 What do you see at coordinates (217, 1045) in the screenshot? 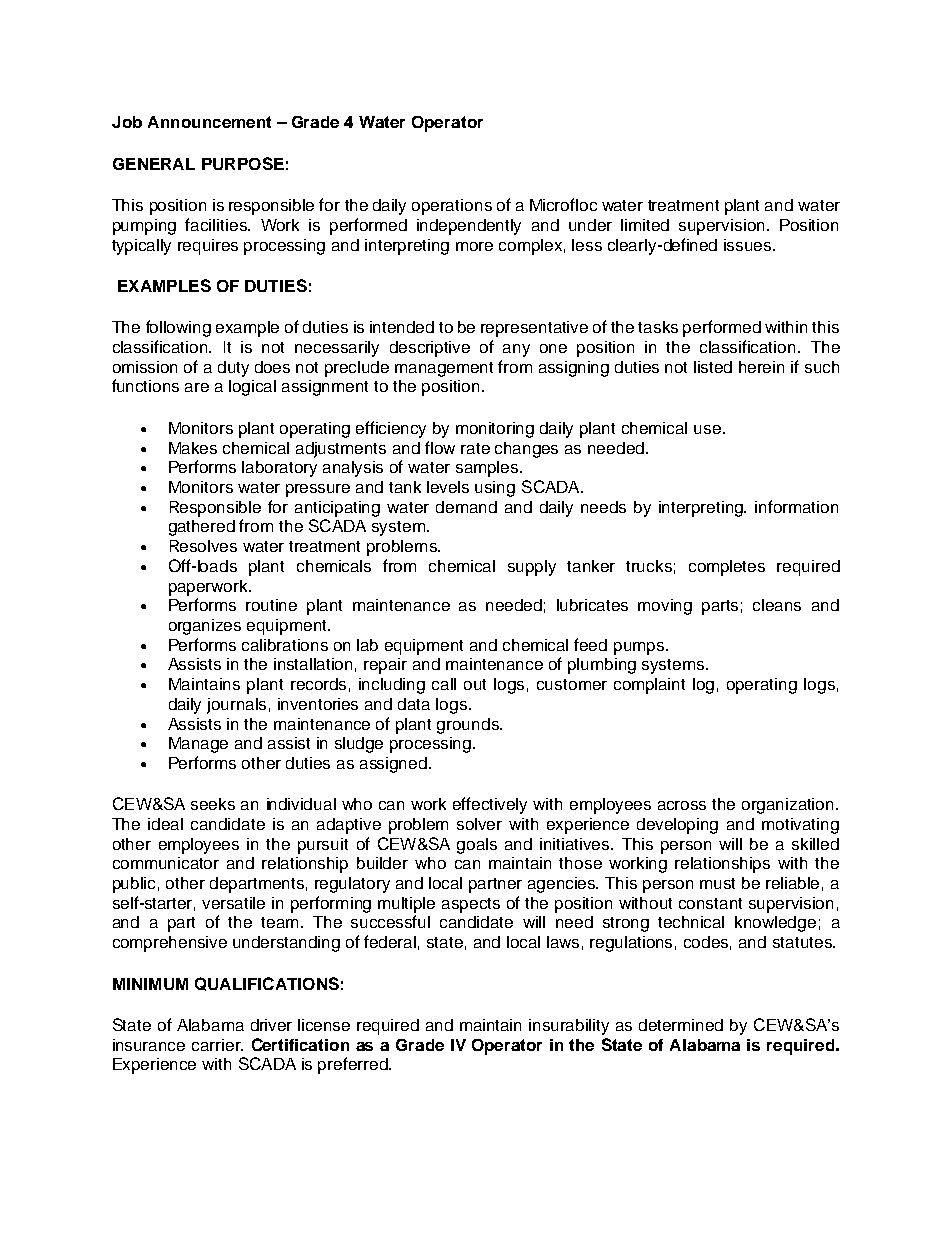
I see `carrier` at bounding box center [217, 1045].
